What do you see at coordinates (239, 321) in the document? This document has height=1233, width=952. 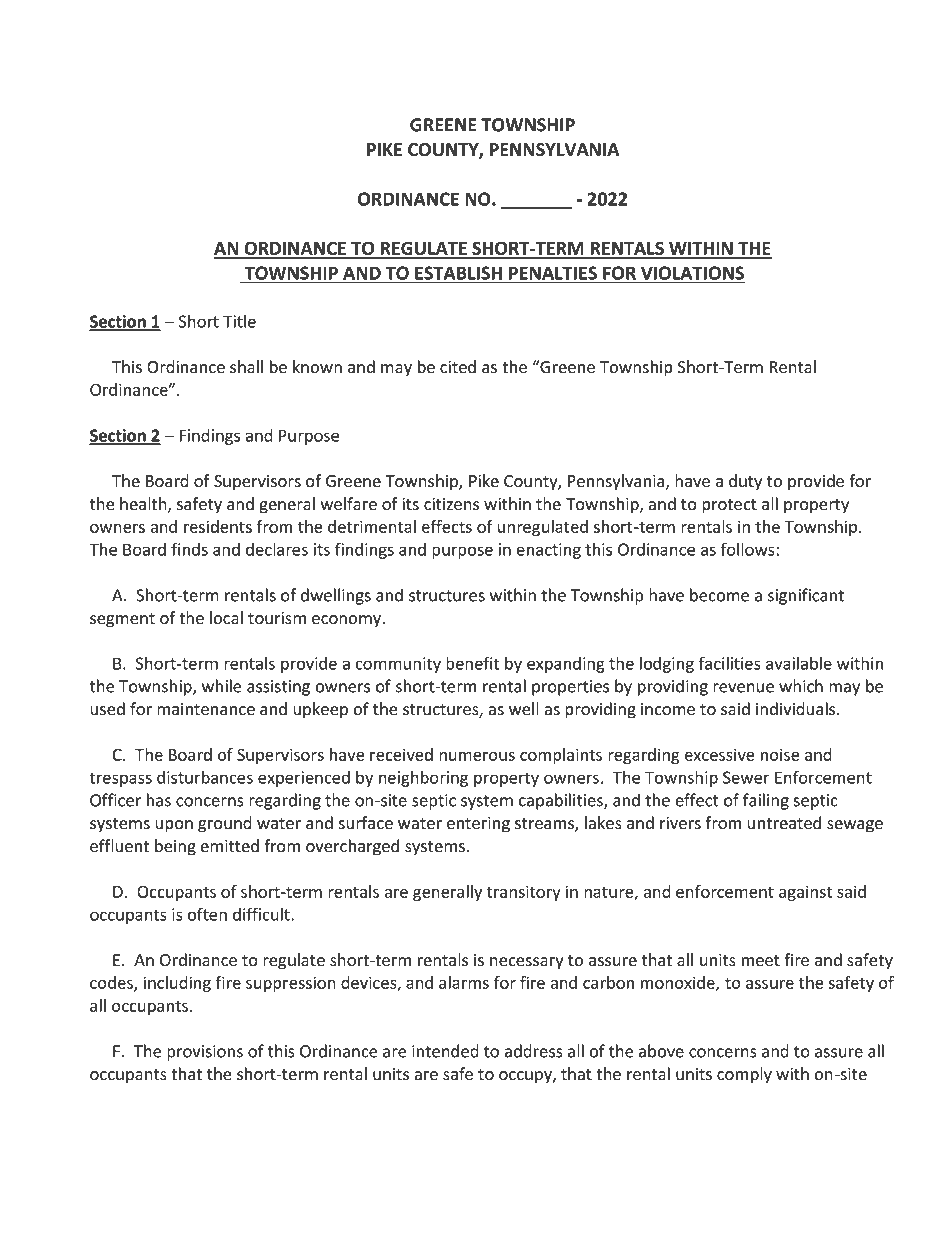 I see `Title` at bounding box center [239, 321].
